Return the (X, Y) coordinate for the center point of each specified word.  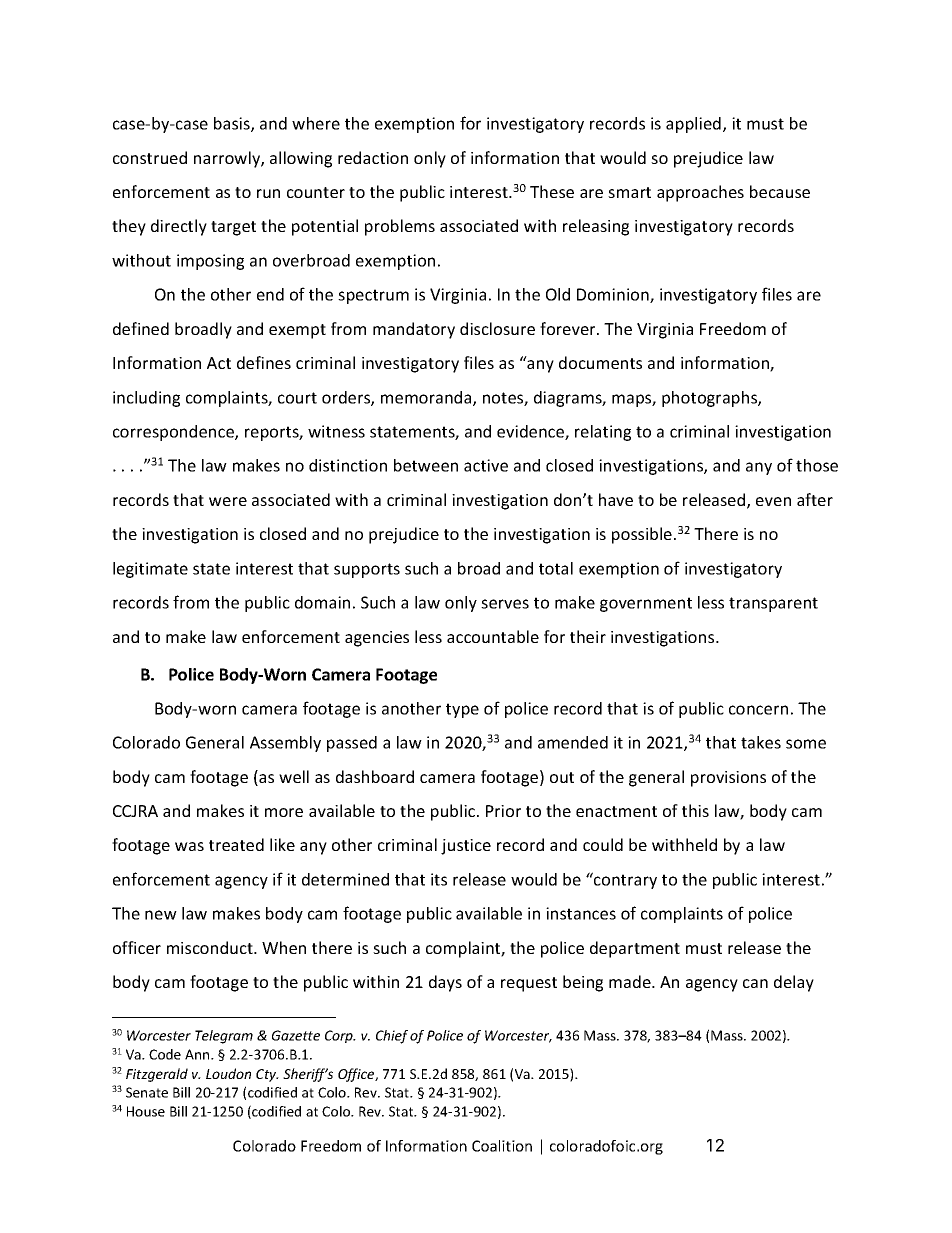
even (773, 501)
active (486, 465)
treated (236, 844)
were (228, 501)
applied (693, 125)
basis (233, 124)
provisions (728, 779)
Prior (503, 811)
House (146, 1111)
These (552, 191)
